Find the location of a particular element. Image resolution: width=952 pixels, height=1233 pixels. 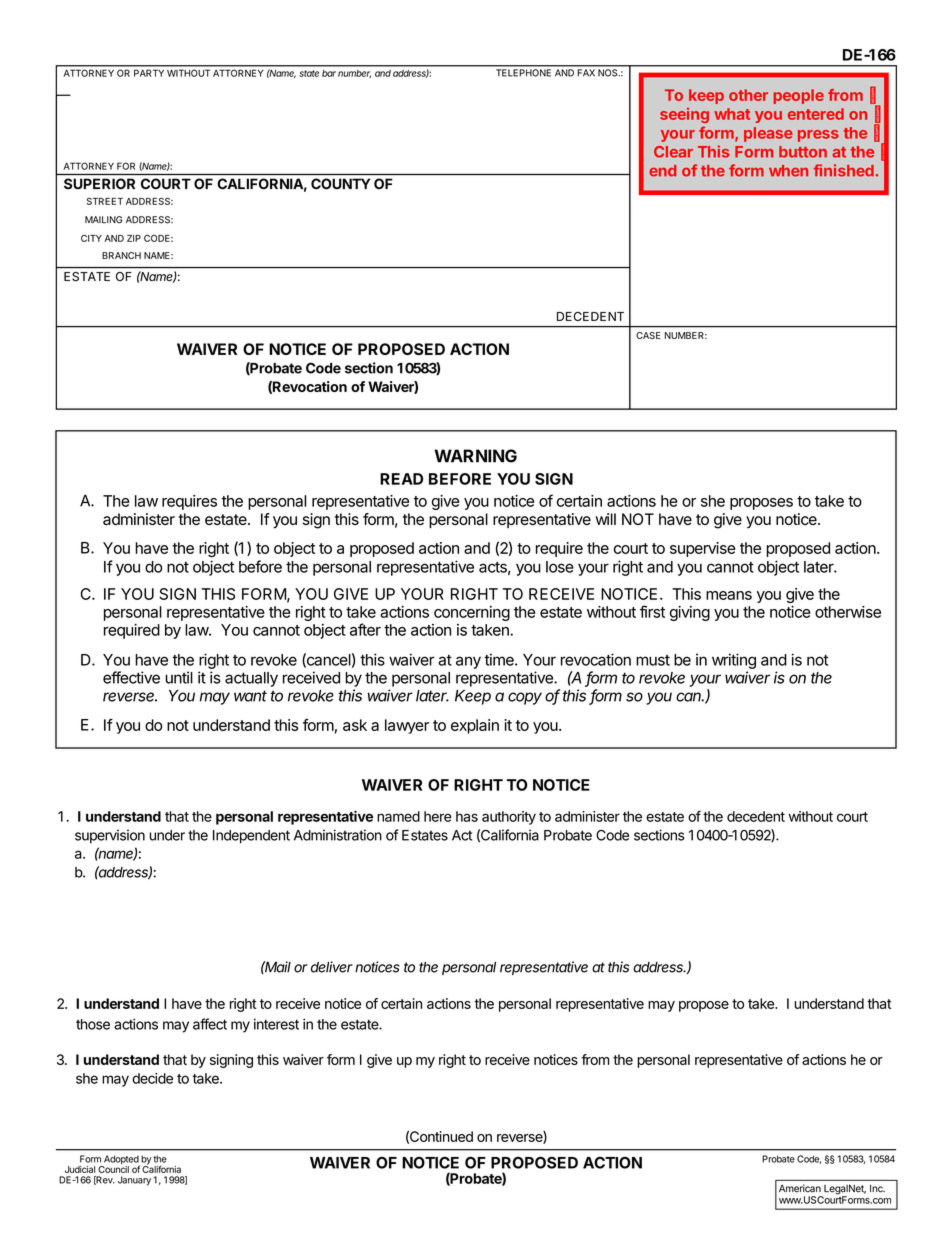

SUPERIOR is located at coordinates (99, 183).
